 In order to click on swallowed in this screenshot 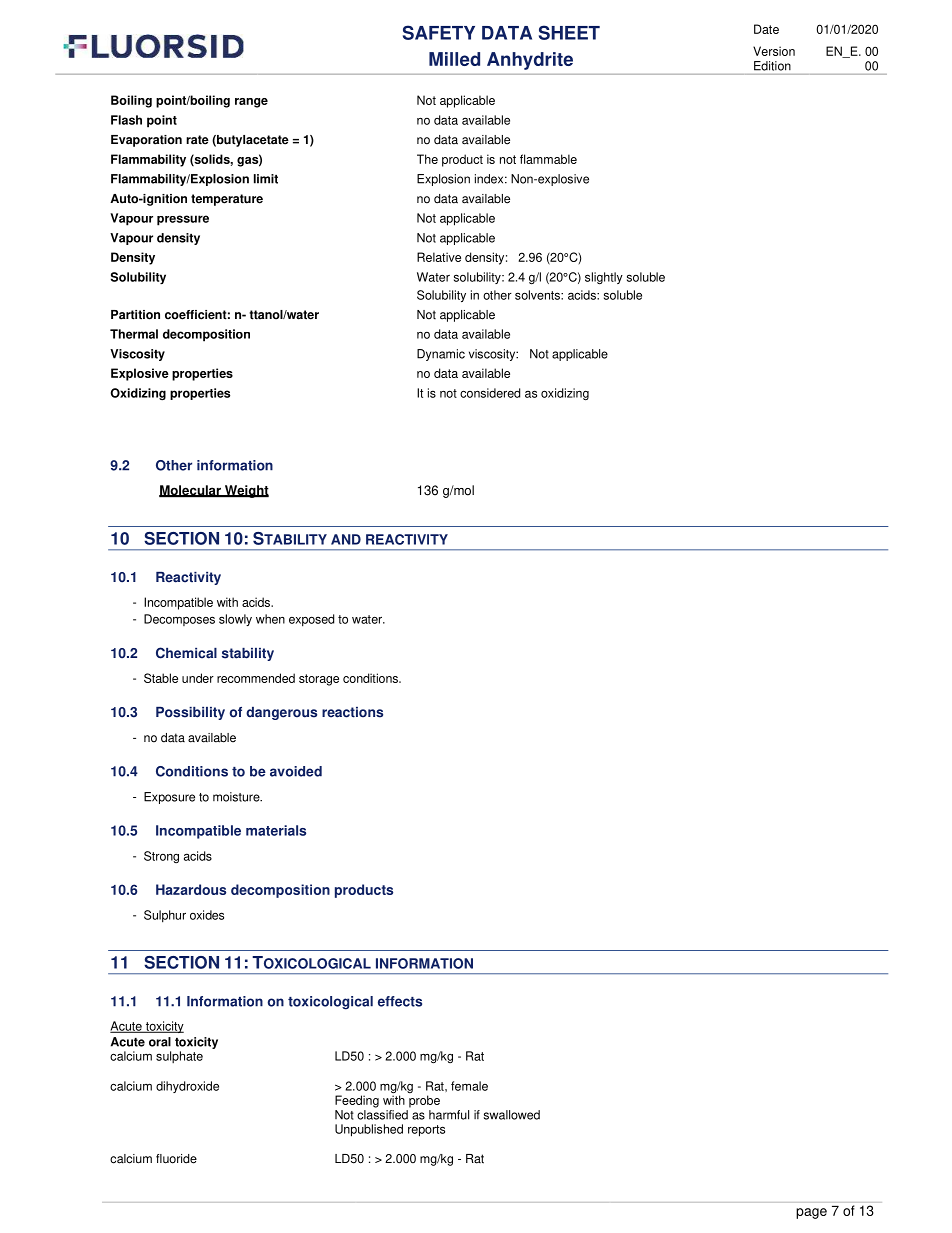, I will do `click(512, 1115)`.
